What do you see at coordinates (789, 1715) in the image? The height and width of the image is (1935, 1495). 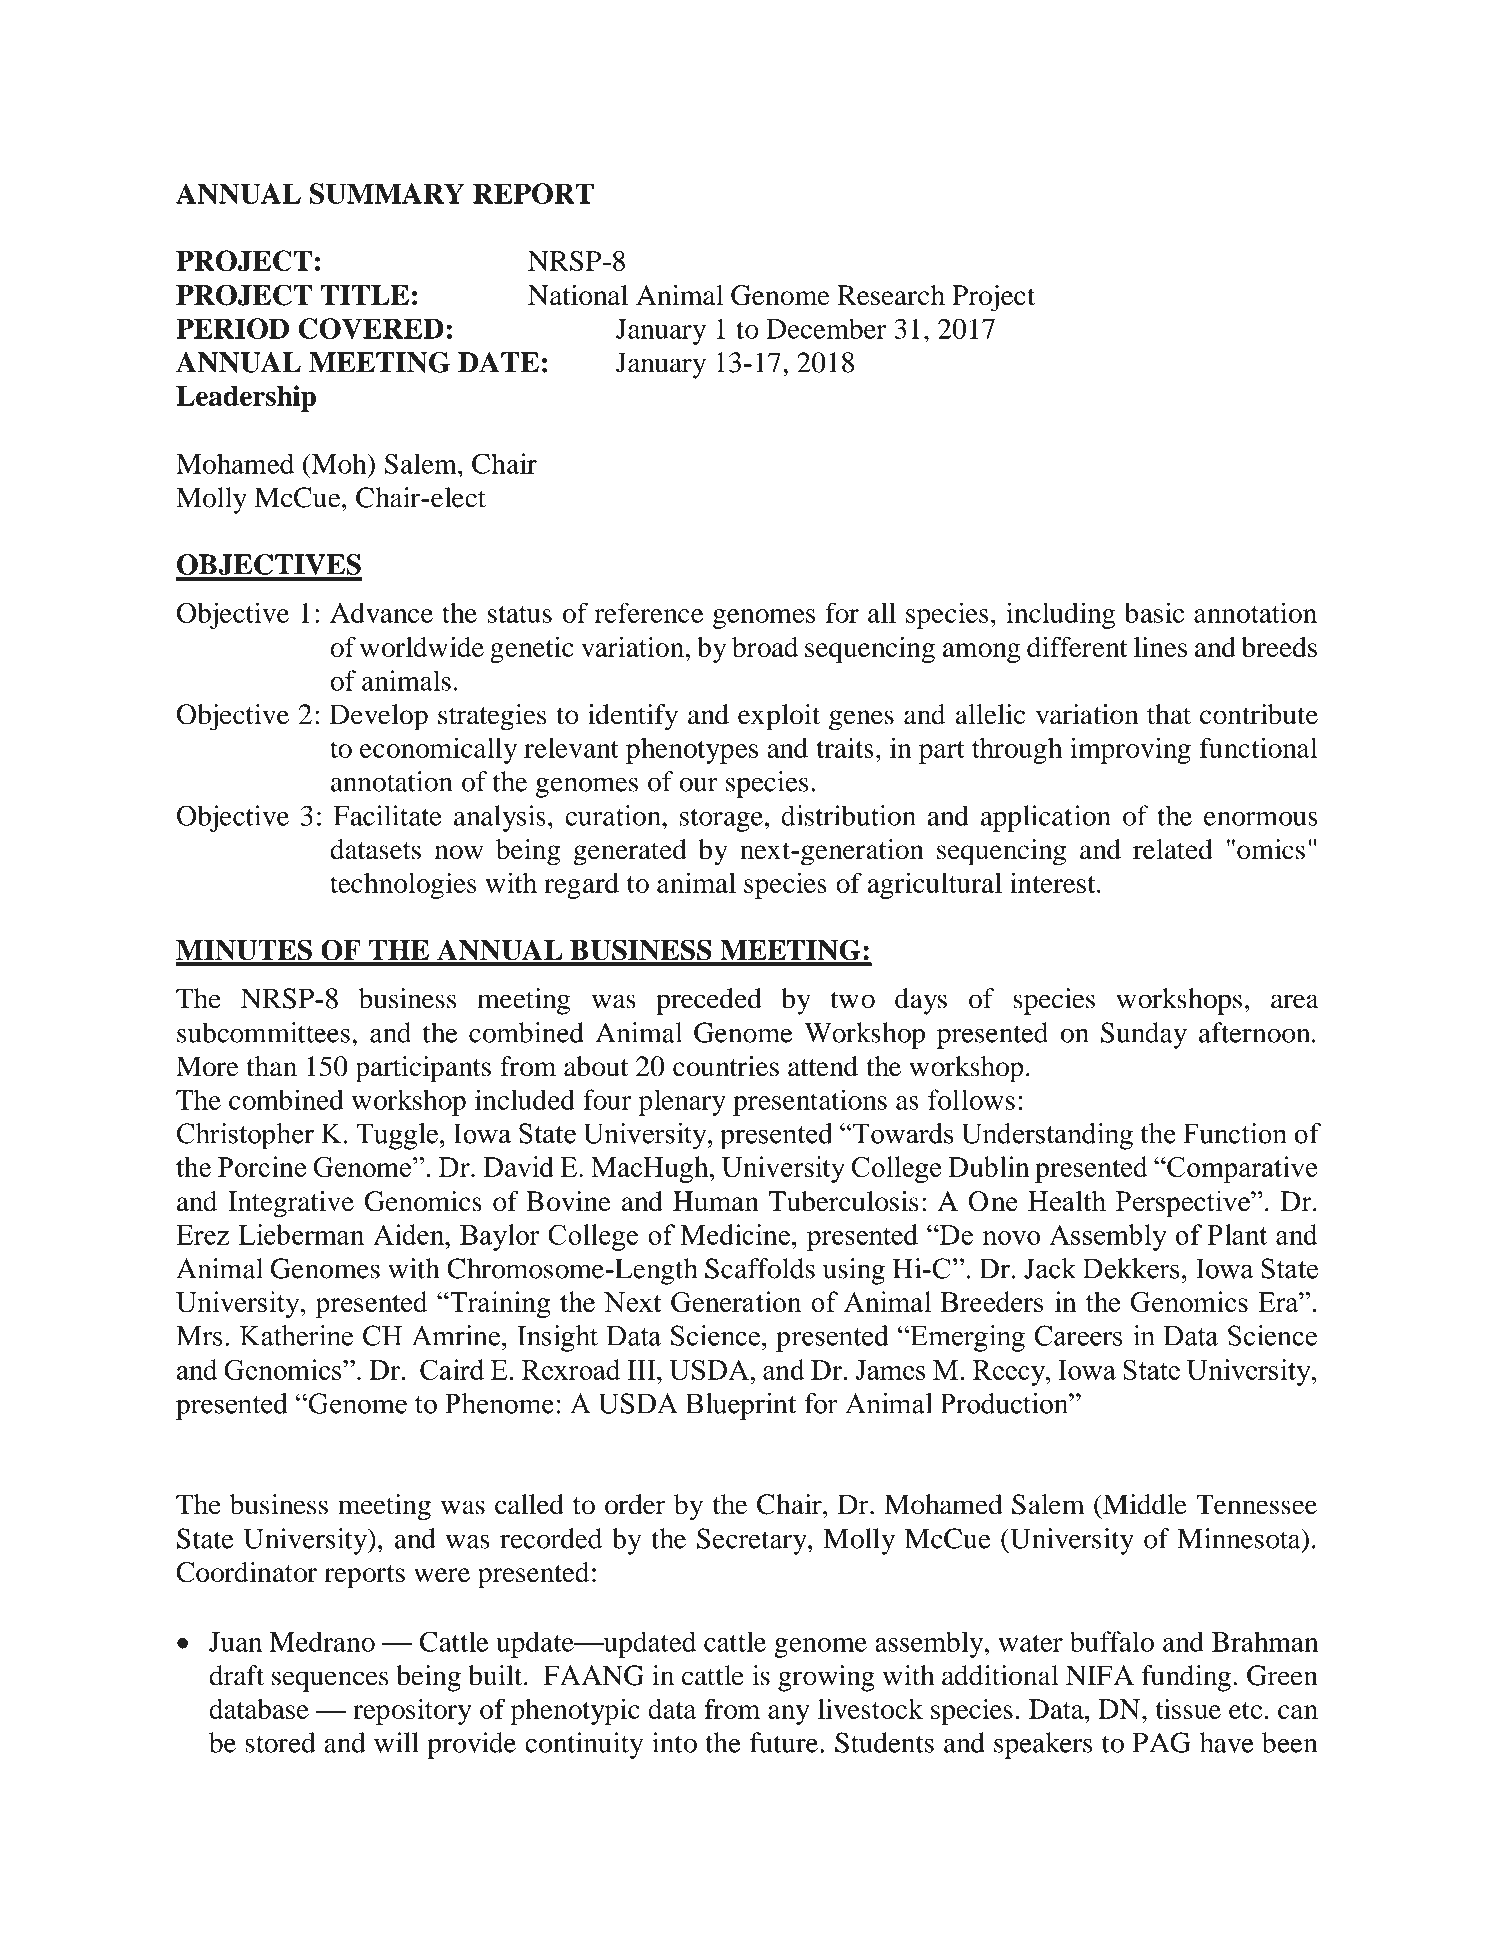 I see `any` at bounding box center [789, 1715].
